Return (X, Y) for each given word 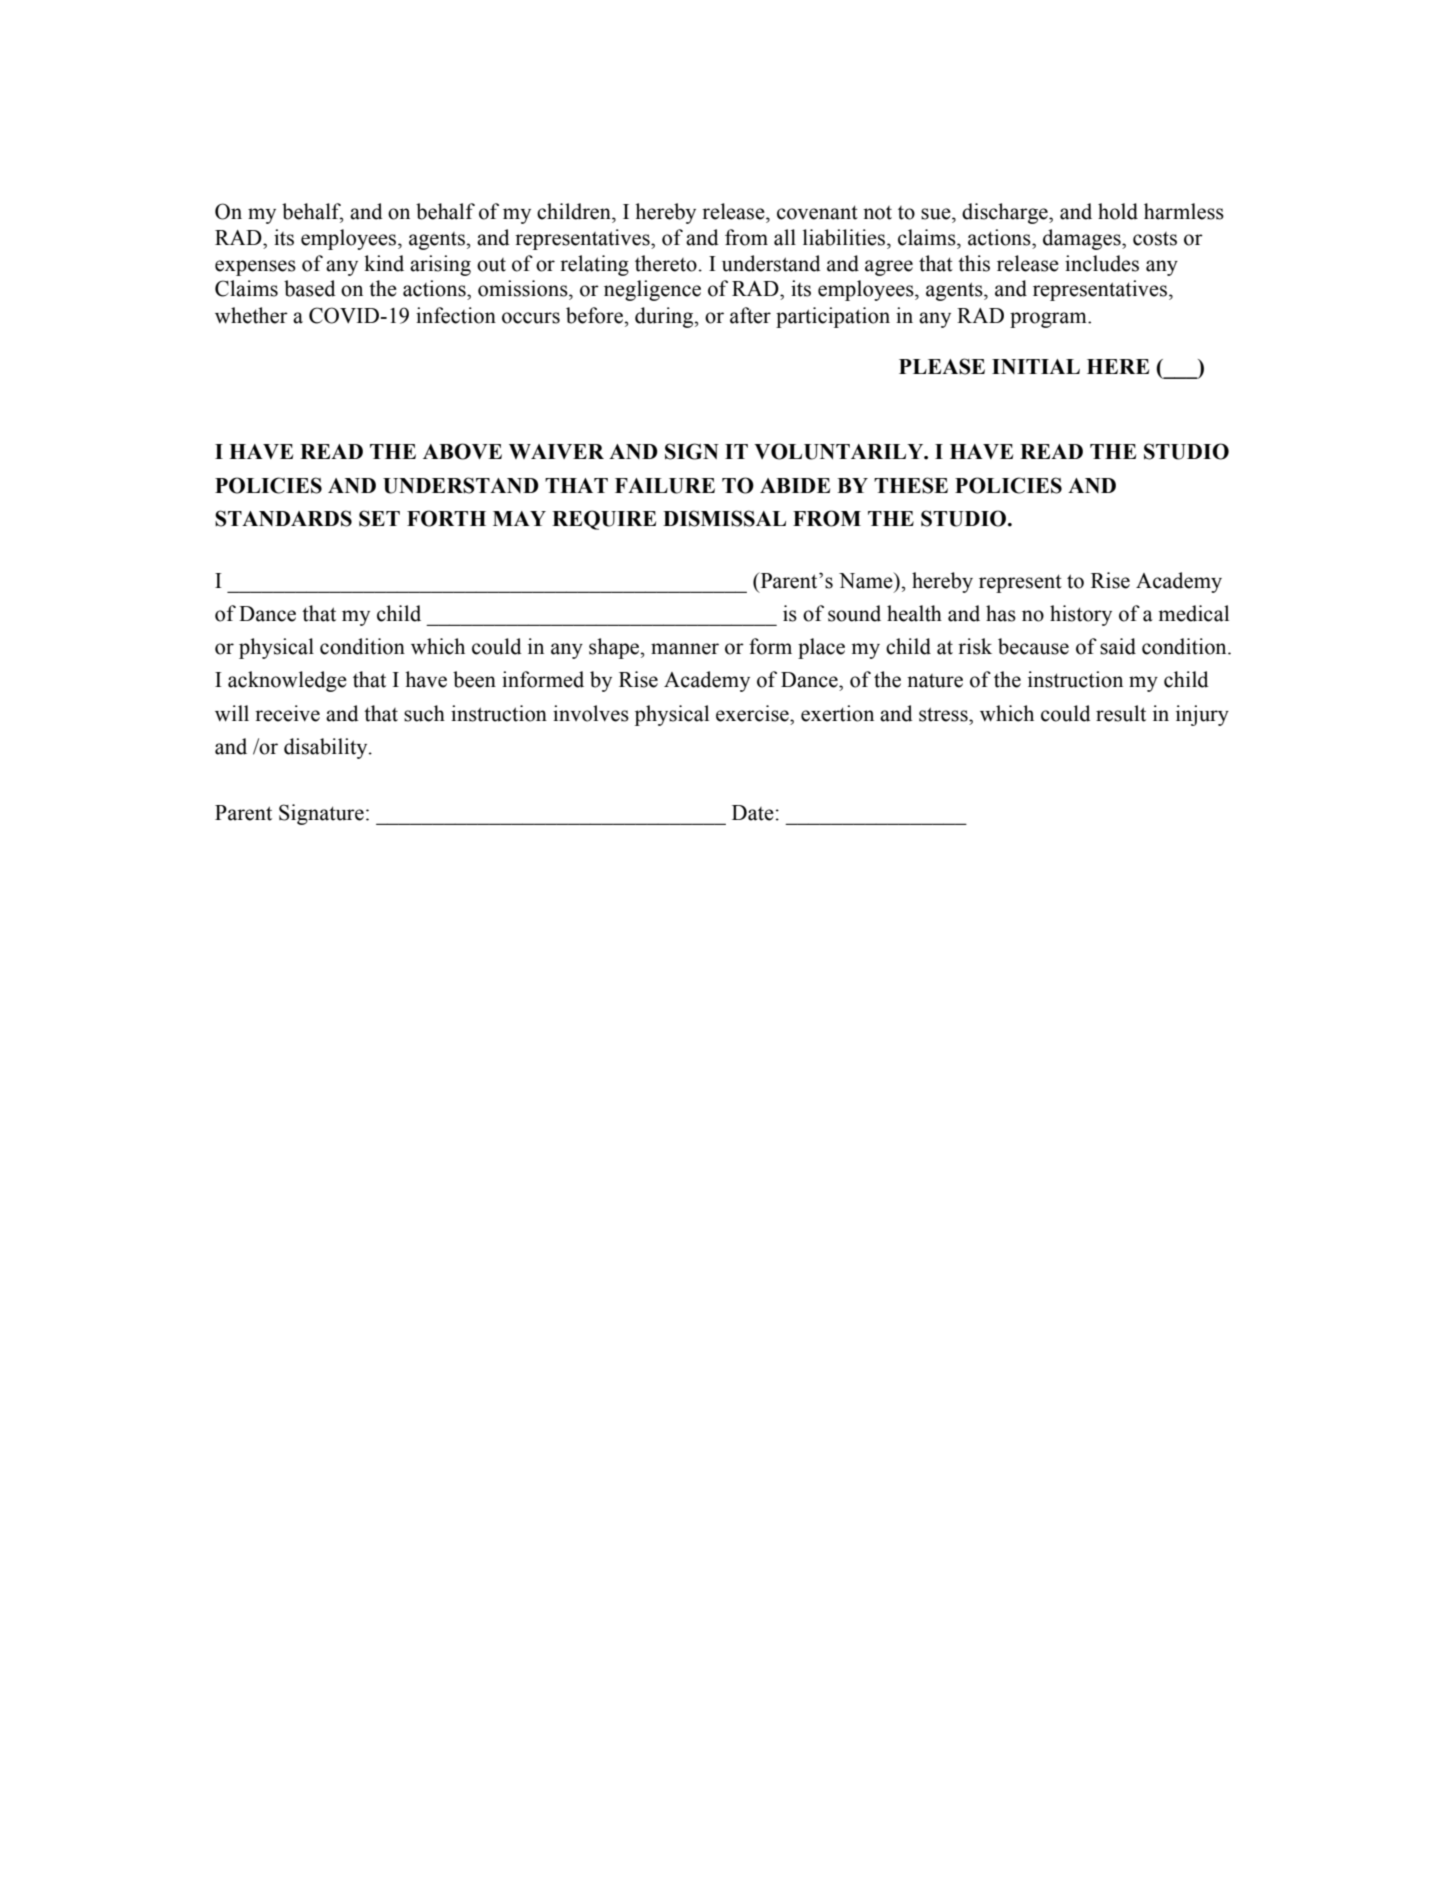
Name (867, 580)
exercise (753, 713)
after (750, 315)
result (1121, 713)
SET (379, 518)
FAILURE (665, 486)
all (785, 237)
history (1081, 615)
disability (327, 748)
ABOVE (462, 451)
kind (384, 263)
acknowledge (287, 681)
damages (1083, 239)
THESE (911, 485)
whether (251, 315)
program (1049, 320)
